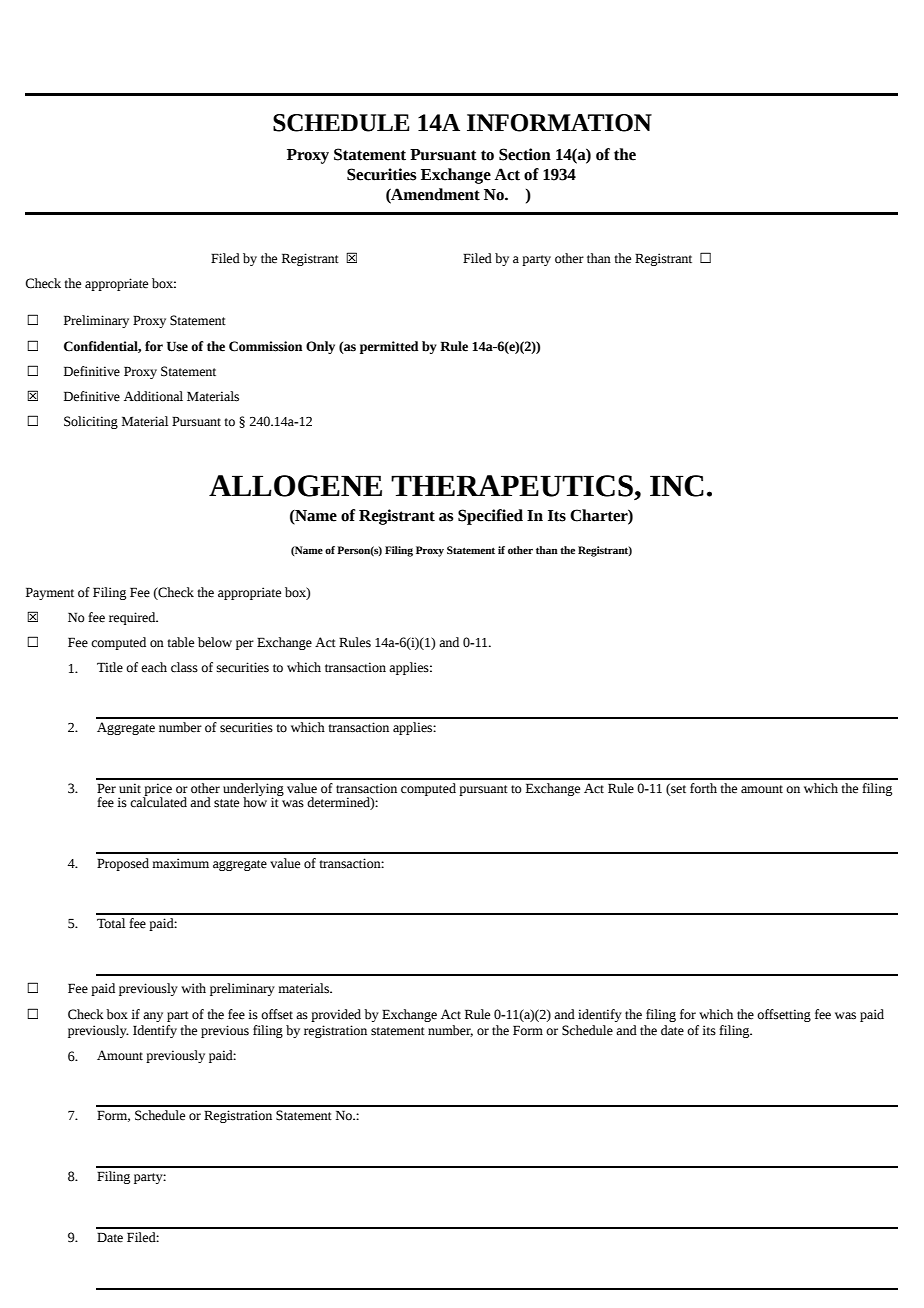  Describe the element at coordinates (677, 486) in the screenshot. I see `INC` at that location.
